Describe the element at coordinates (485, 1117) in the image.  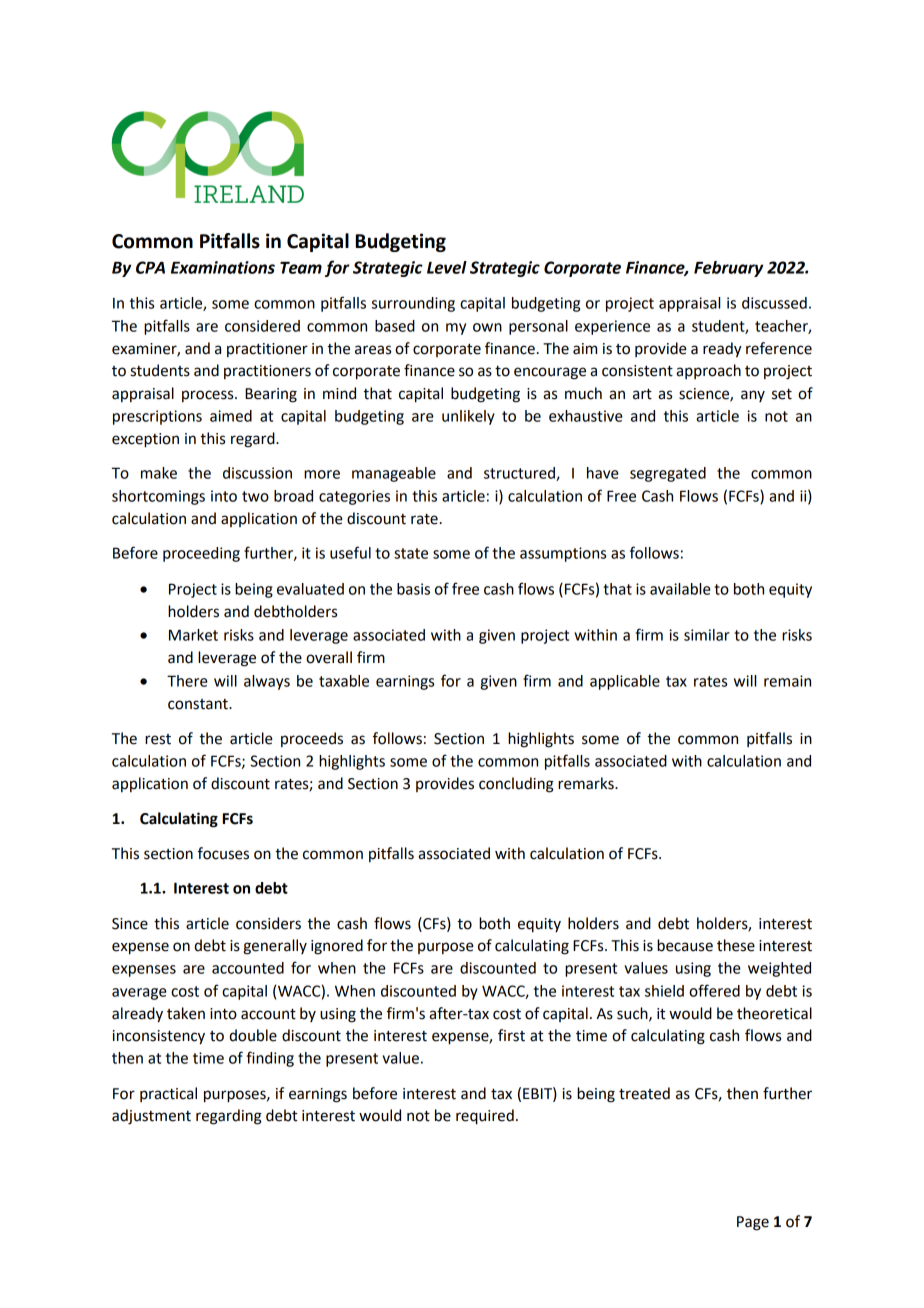
I see `required` at that location.
